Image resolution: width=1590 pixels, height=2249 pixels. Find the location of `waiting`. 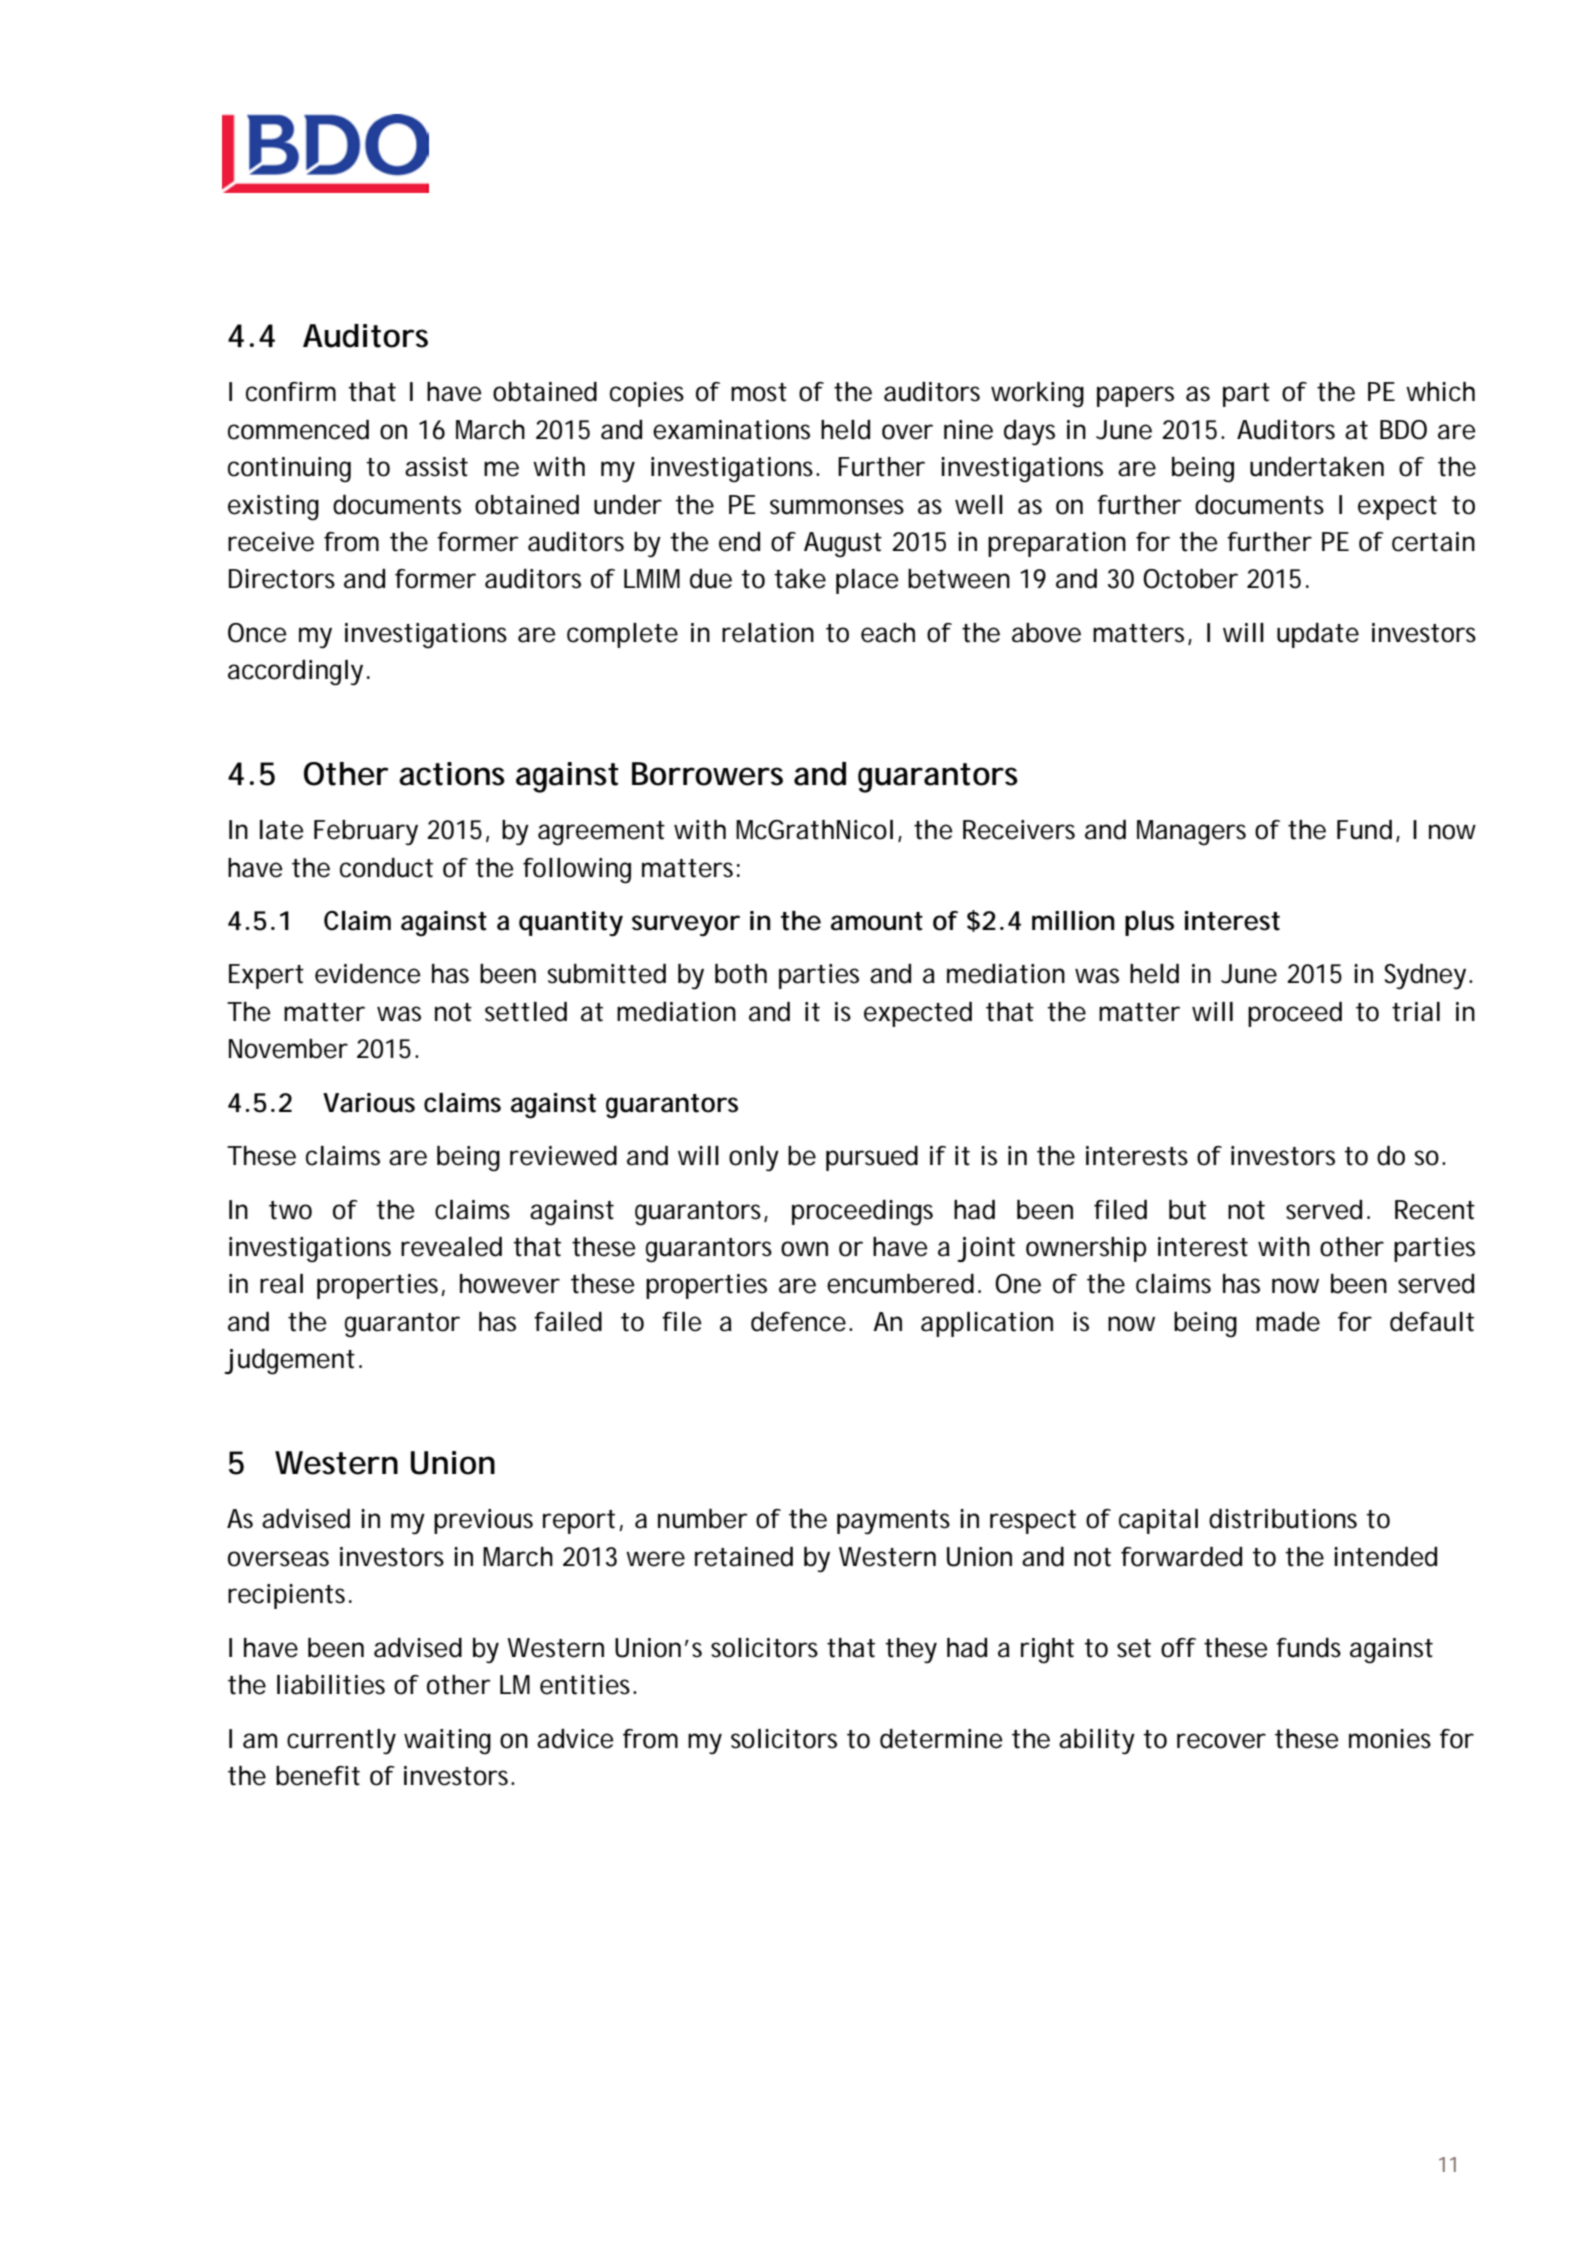

waiting is located at coordinates (447, 1742).
